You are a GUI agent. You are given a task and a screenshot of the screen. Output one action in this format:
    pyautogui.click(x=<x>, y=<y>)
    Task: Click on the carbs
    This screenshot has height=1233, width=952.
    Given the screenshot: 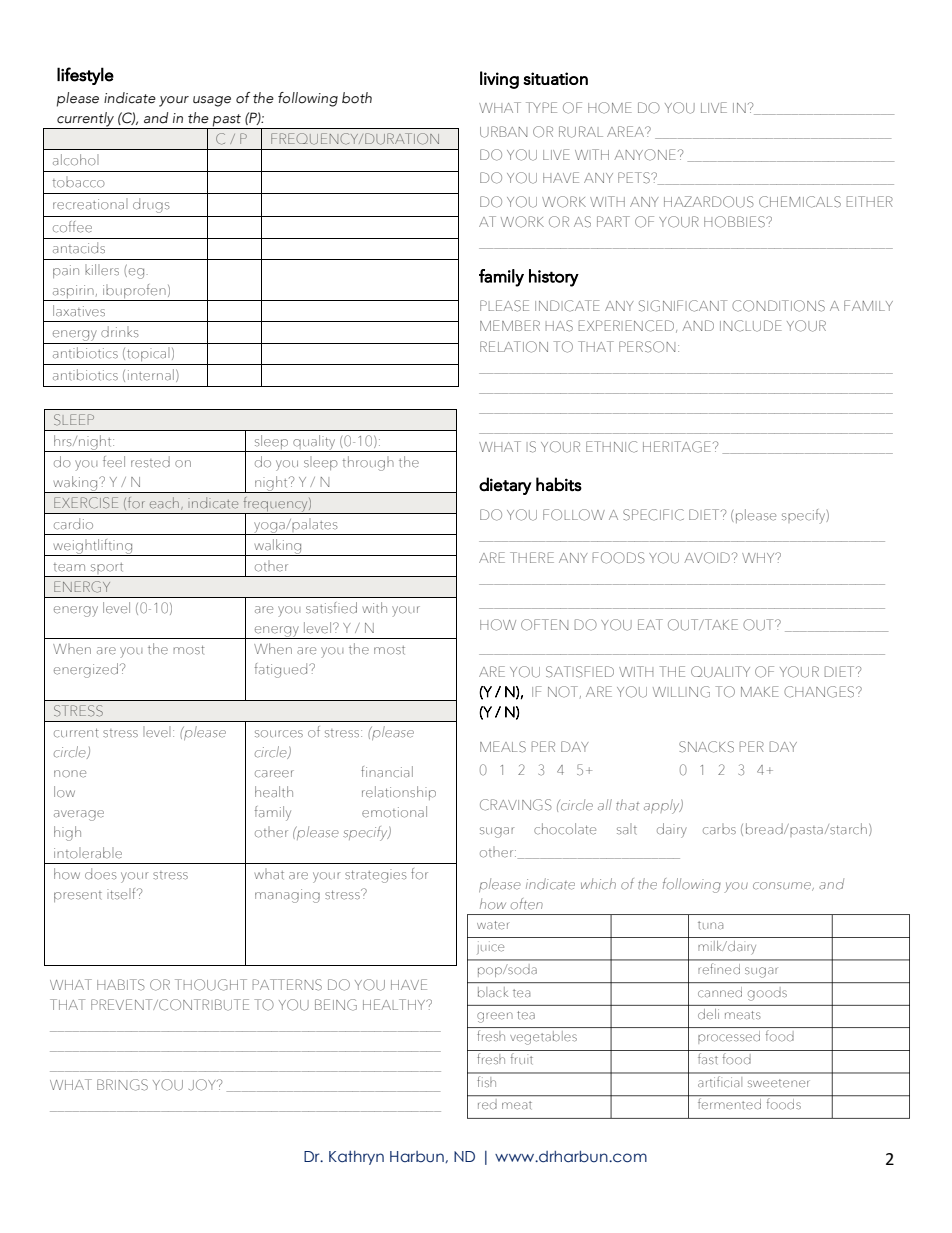 What is the action you would take?
    pyautogui.click(x=719, y=829)
